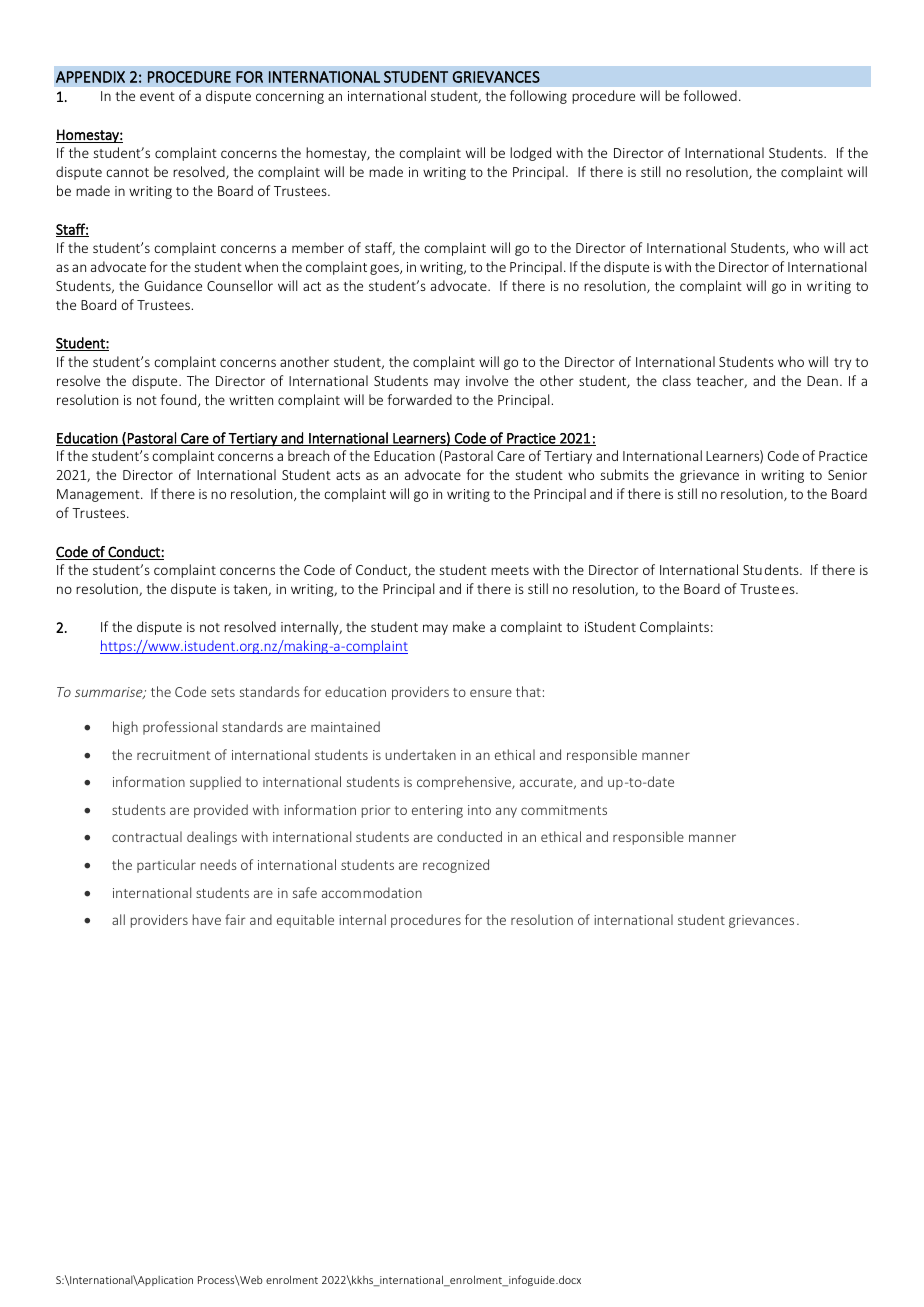  Describe the element at coordinates (207, 919) in the document. I see `have` at that location.
